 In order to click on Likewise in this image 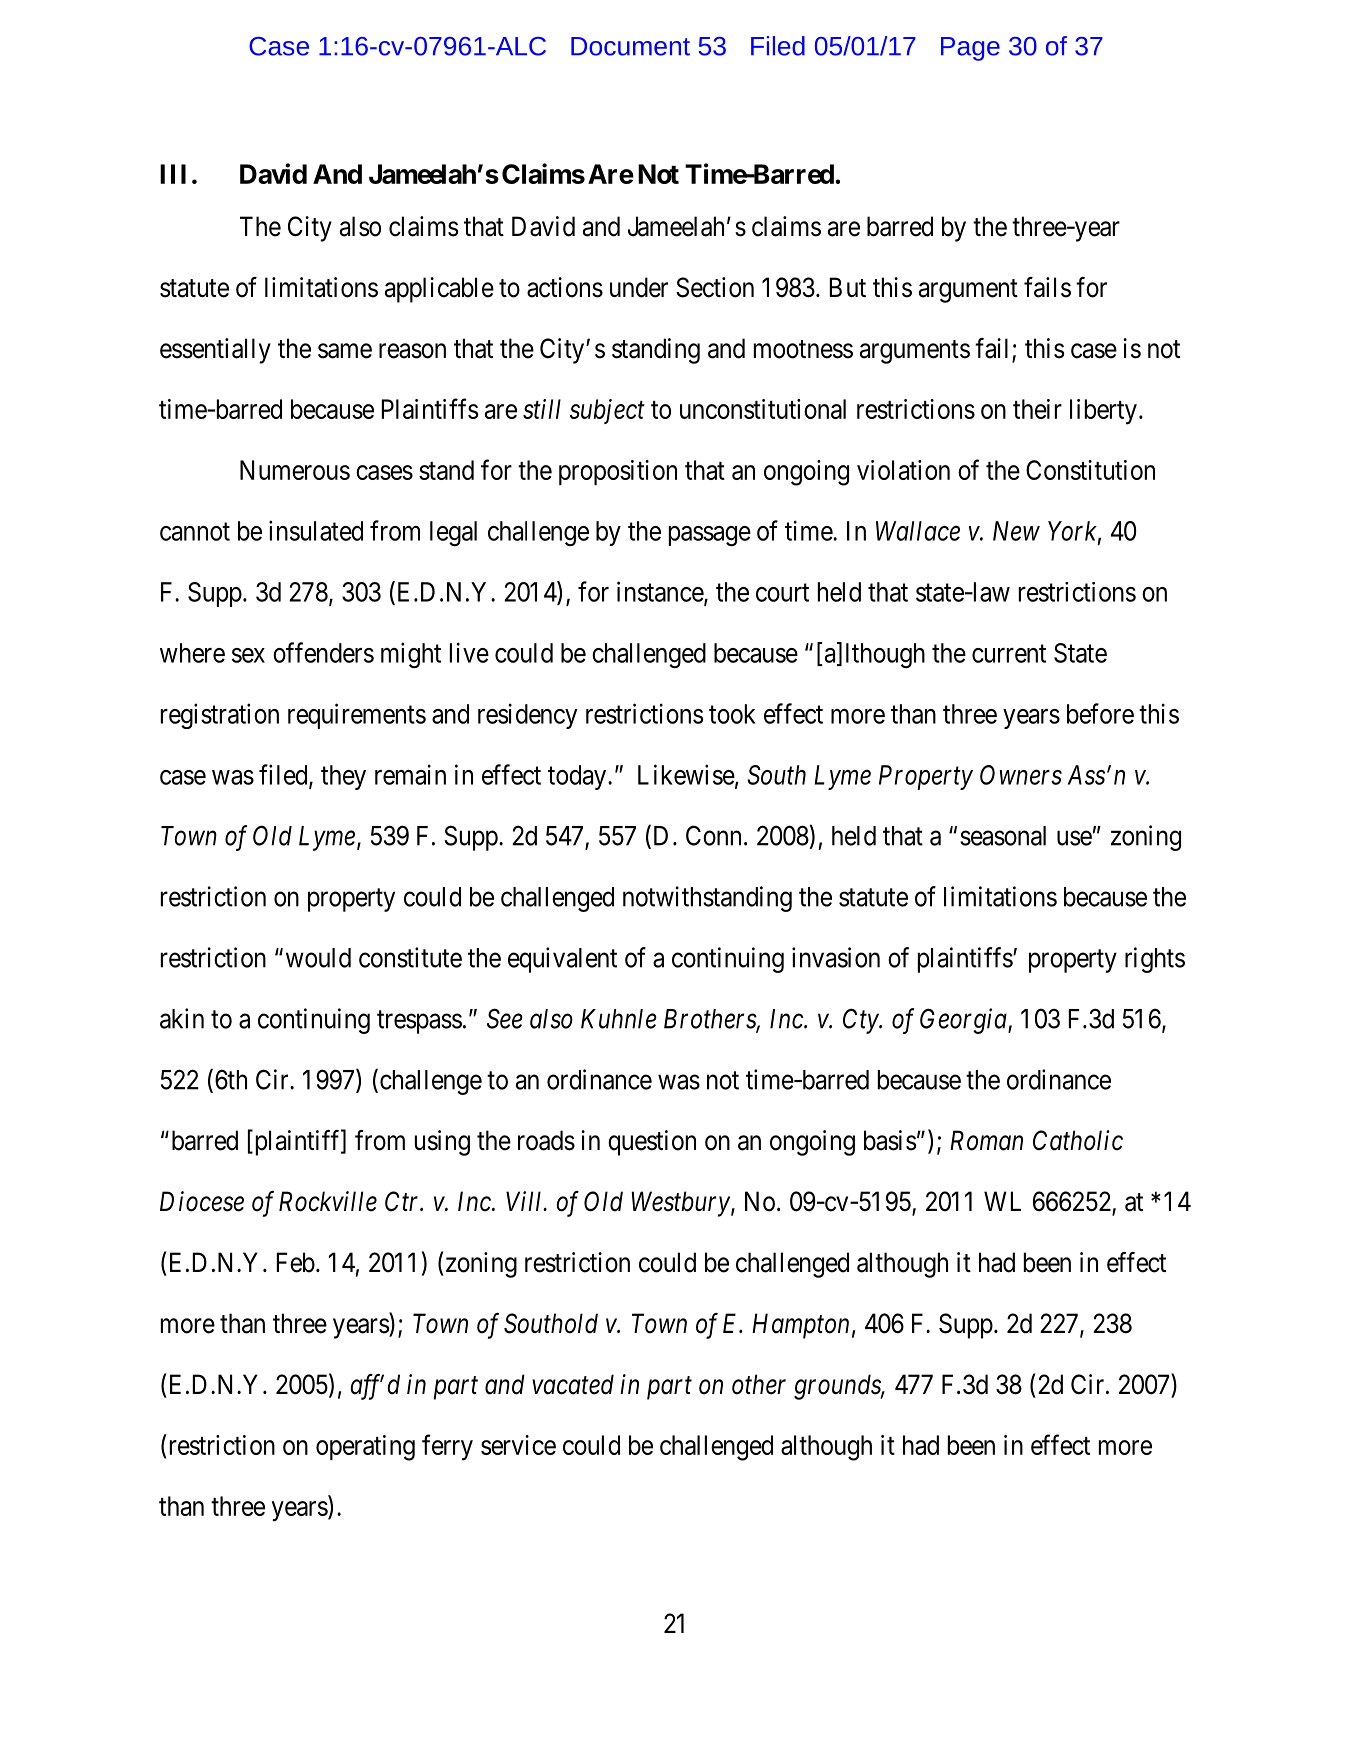, I will do `click(686, 774)`.
